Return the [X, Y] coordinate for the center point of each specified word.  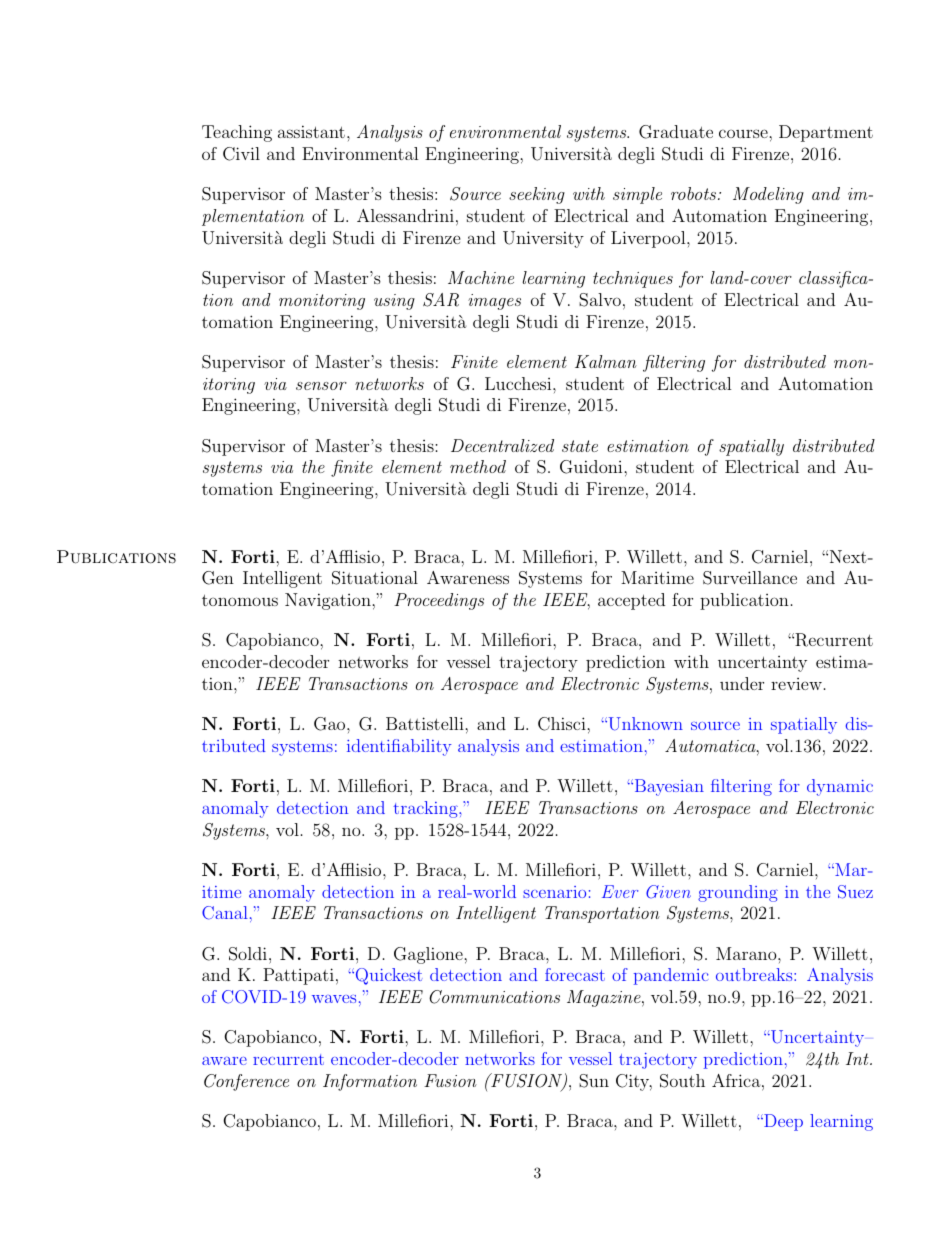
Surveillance [750, 578]
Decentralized [502, 445]
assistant [311, 131]
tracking [426, 809]
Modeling [768, 195]
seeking [537, 195]
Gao [331, 724]
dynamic [840, 787]
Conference [246, 1082]
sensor [321, 386]
